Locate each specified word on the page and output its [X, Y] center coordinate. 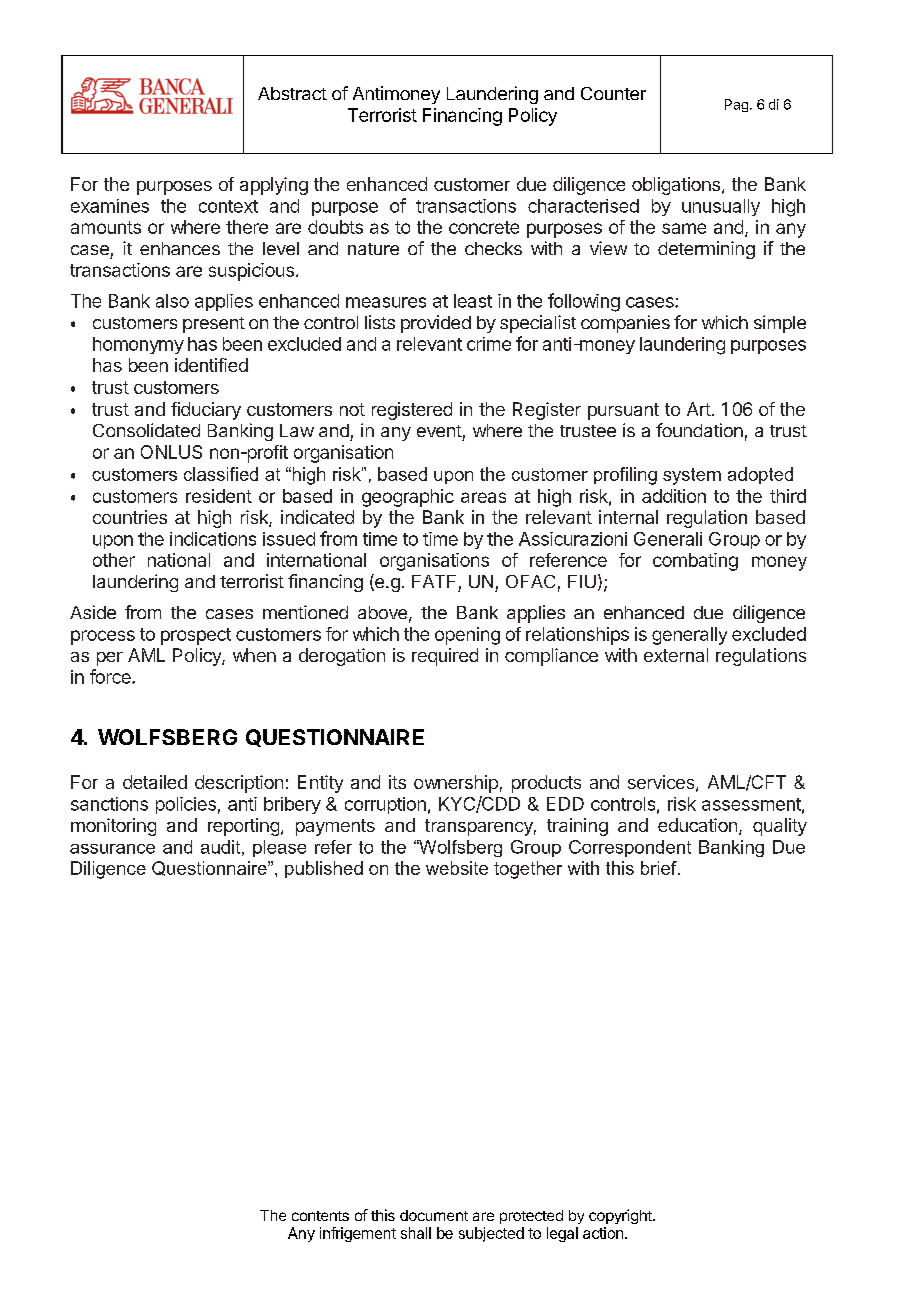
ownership [456, 784]
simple [780, 324]
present [214, 325]
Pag [736, 105]
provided [436, 324]
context [228, 206]
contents [320, 1216]
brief [660, 868]
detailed [155, 782]
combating [695, 562]
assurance [112, 849]
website [457, 868]
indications [213, 539]
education [697, 825]
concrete [484, 227]
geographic [408, 498]
